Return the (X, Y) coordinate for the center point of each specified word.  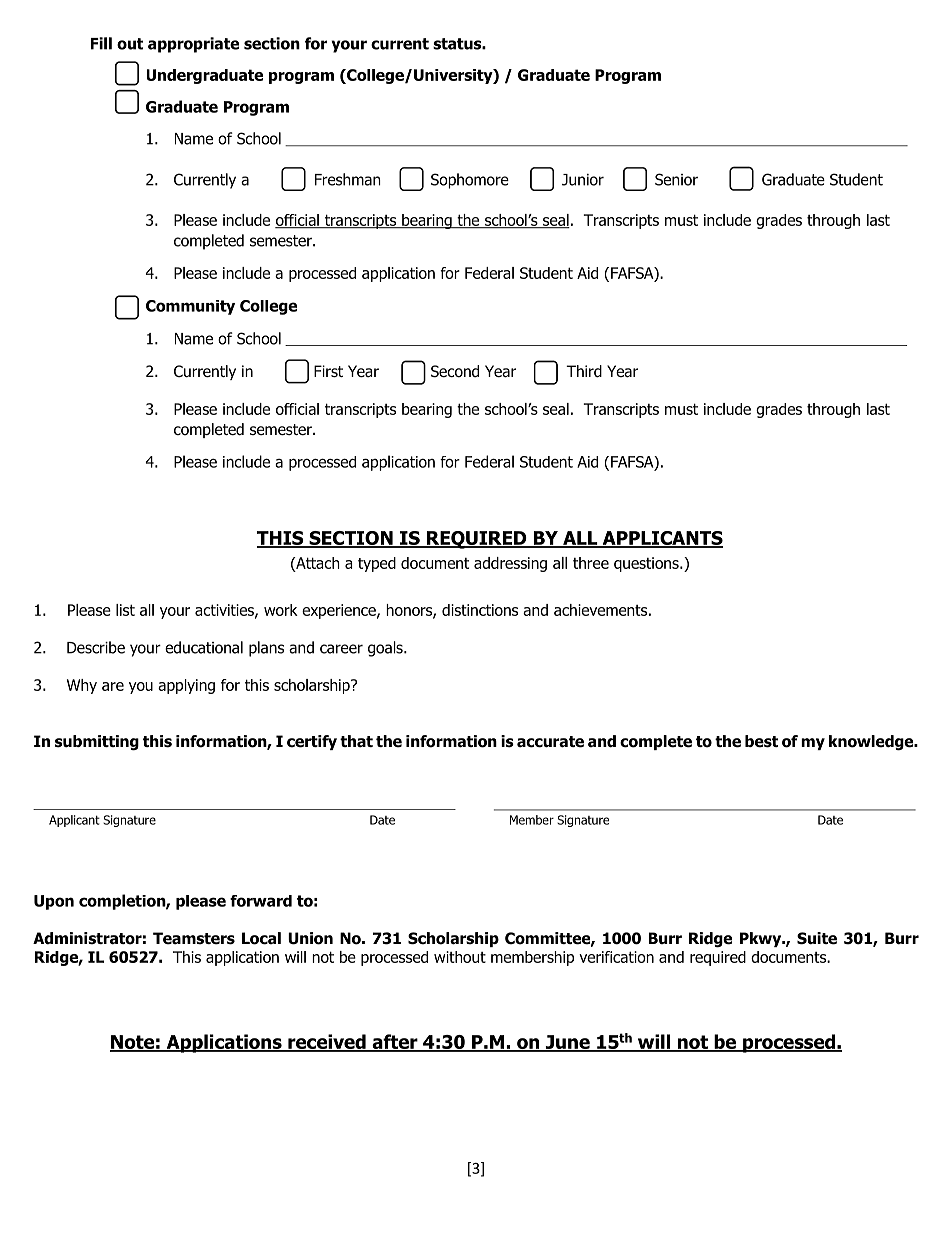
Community (190, 307)
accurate (550, 742)
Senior (676, 179)
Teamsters (194, 938)
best (761, 741)
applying (186, 686)
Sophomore (470, 181)
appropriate (193, 45)
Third (584, 371)
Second (455, 371)
